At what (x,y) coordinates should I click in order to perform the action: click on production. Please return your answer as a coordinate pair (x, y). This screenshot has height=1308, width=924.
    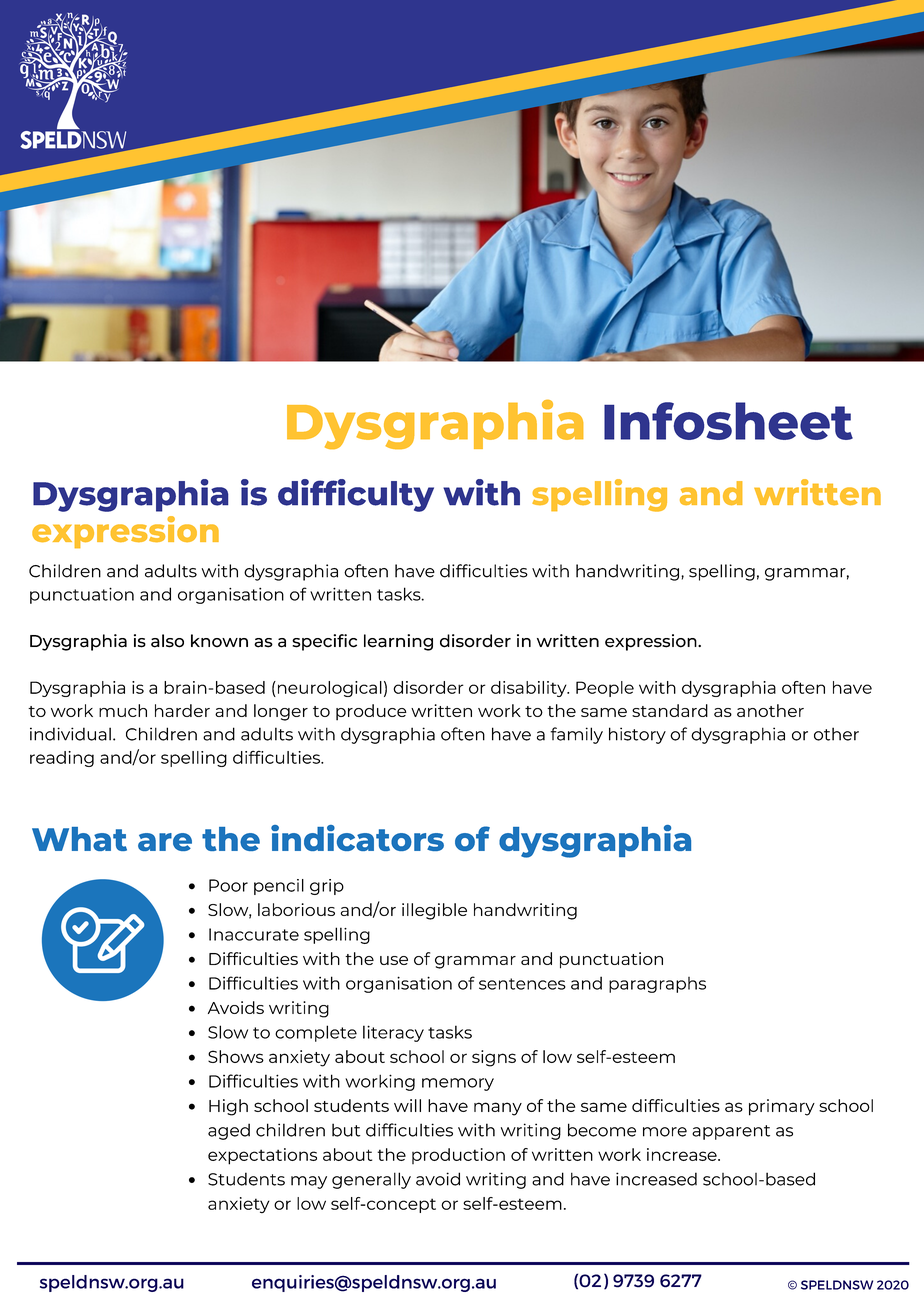
    Looking at the image, I should click on (458, 1156).
